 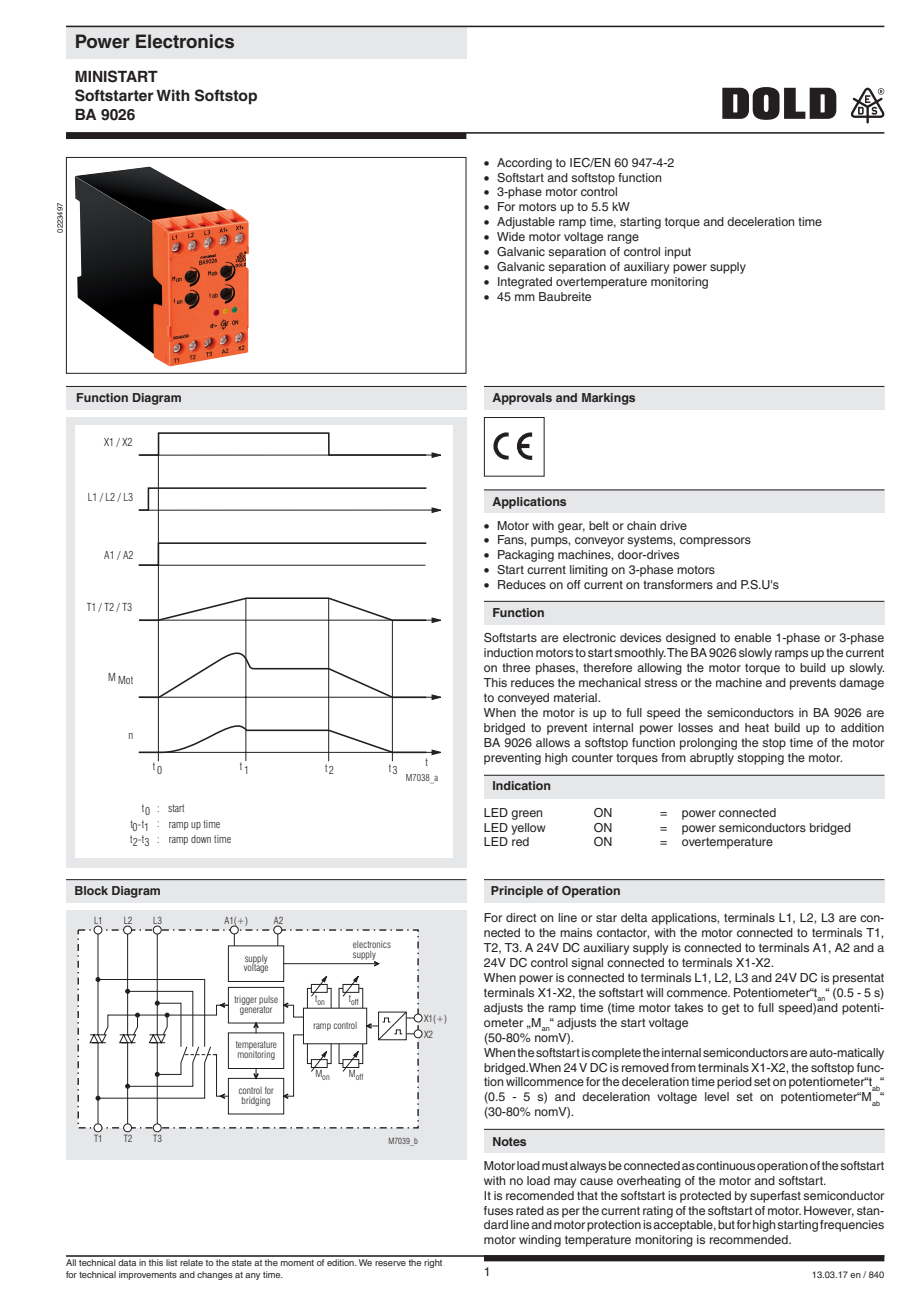 What do you see at coordinates (498, 1210) in the screenshot?
I see `fuses` at bounding box center [498, 1210].
